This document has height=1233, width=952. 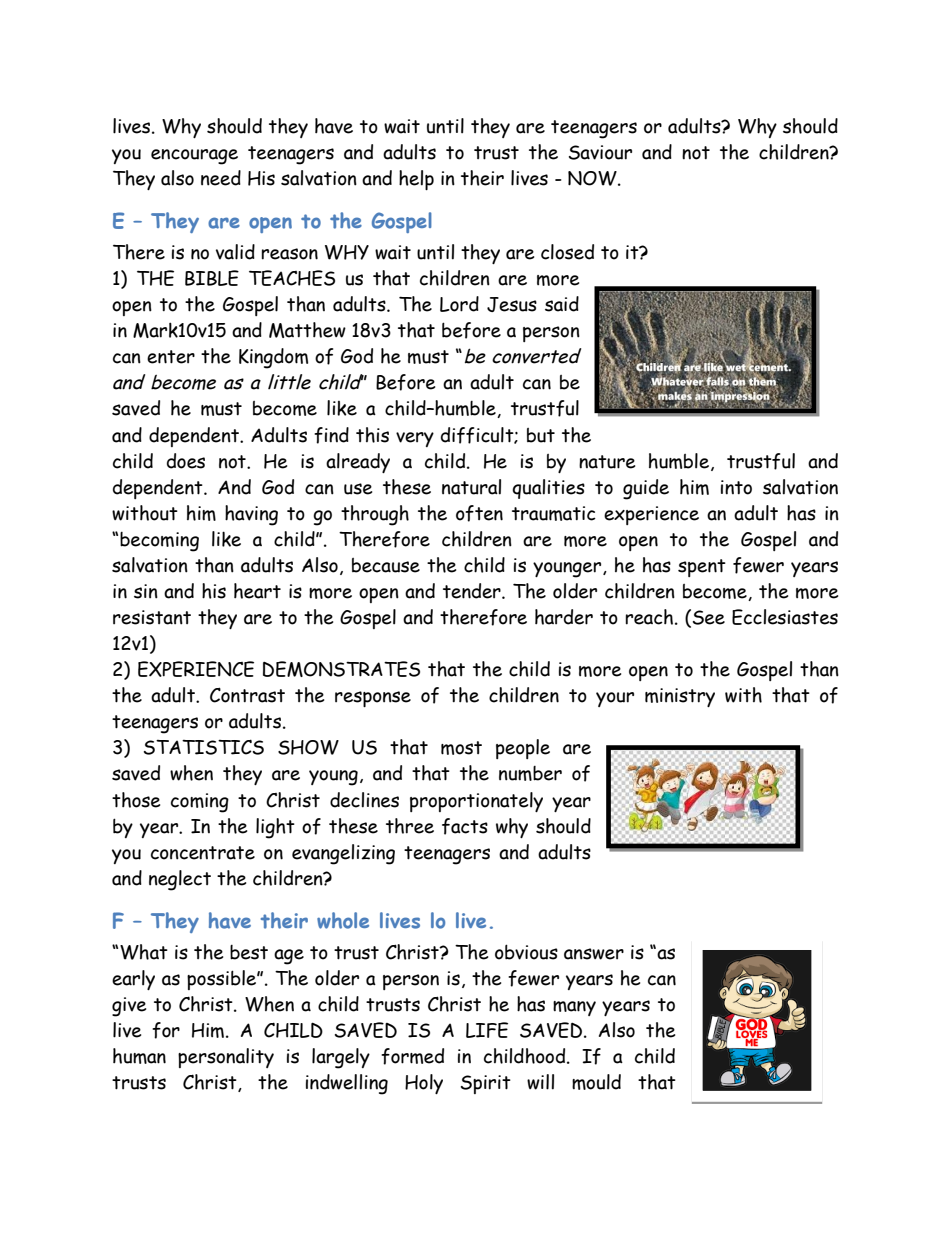 What do you see at coordinates (593, 178) in the document?
I see `NOW` at bounding box center [593, 178].
